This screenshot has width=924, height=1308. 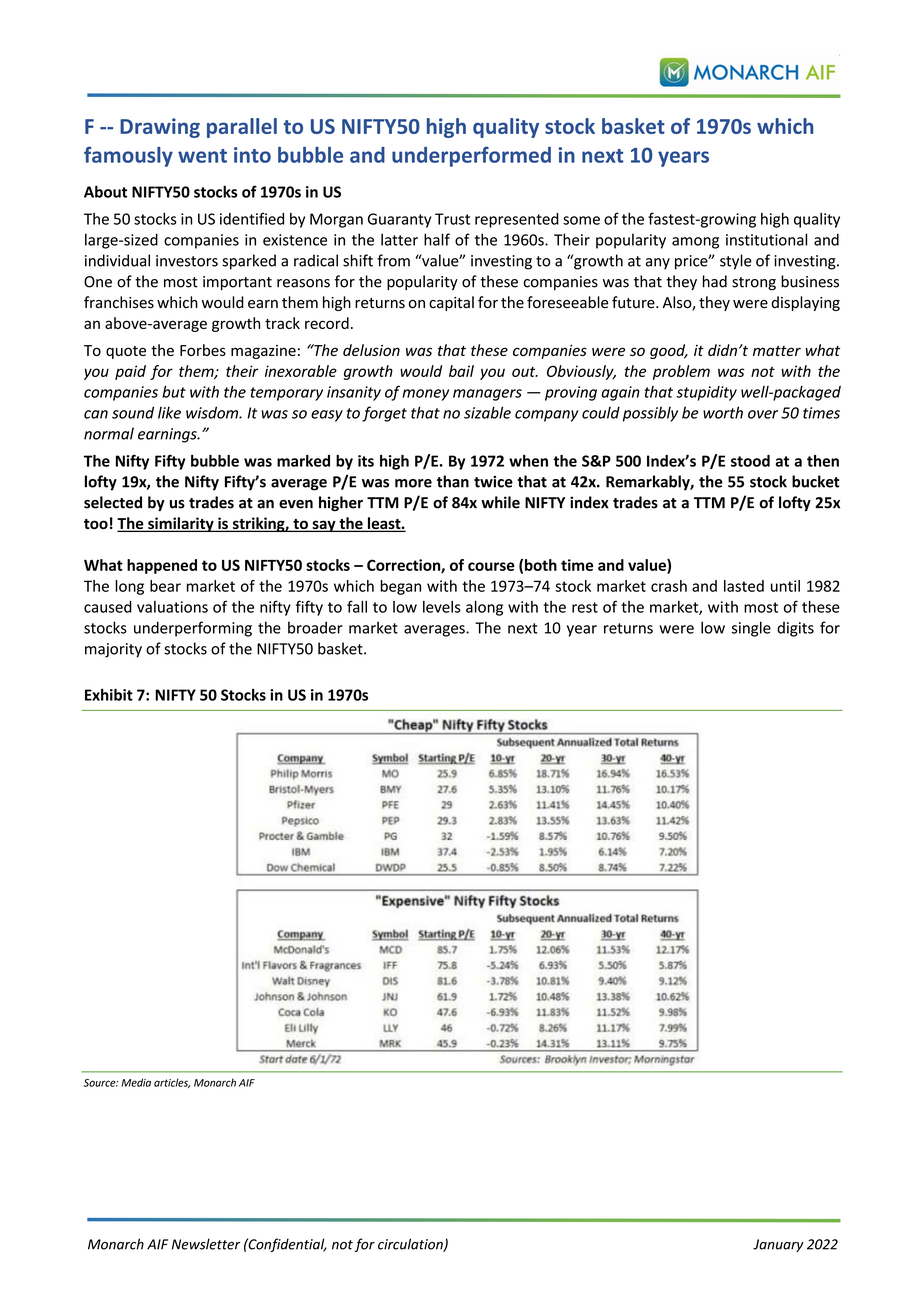 What do you see at coordinates (181, 524) in the screenshot?
I see `similarity` at bounding box center [181, 524].
